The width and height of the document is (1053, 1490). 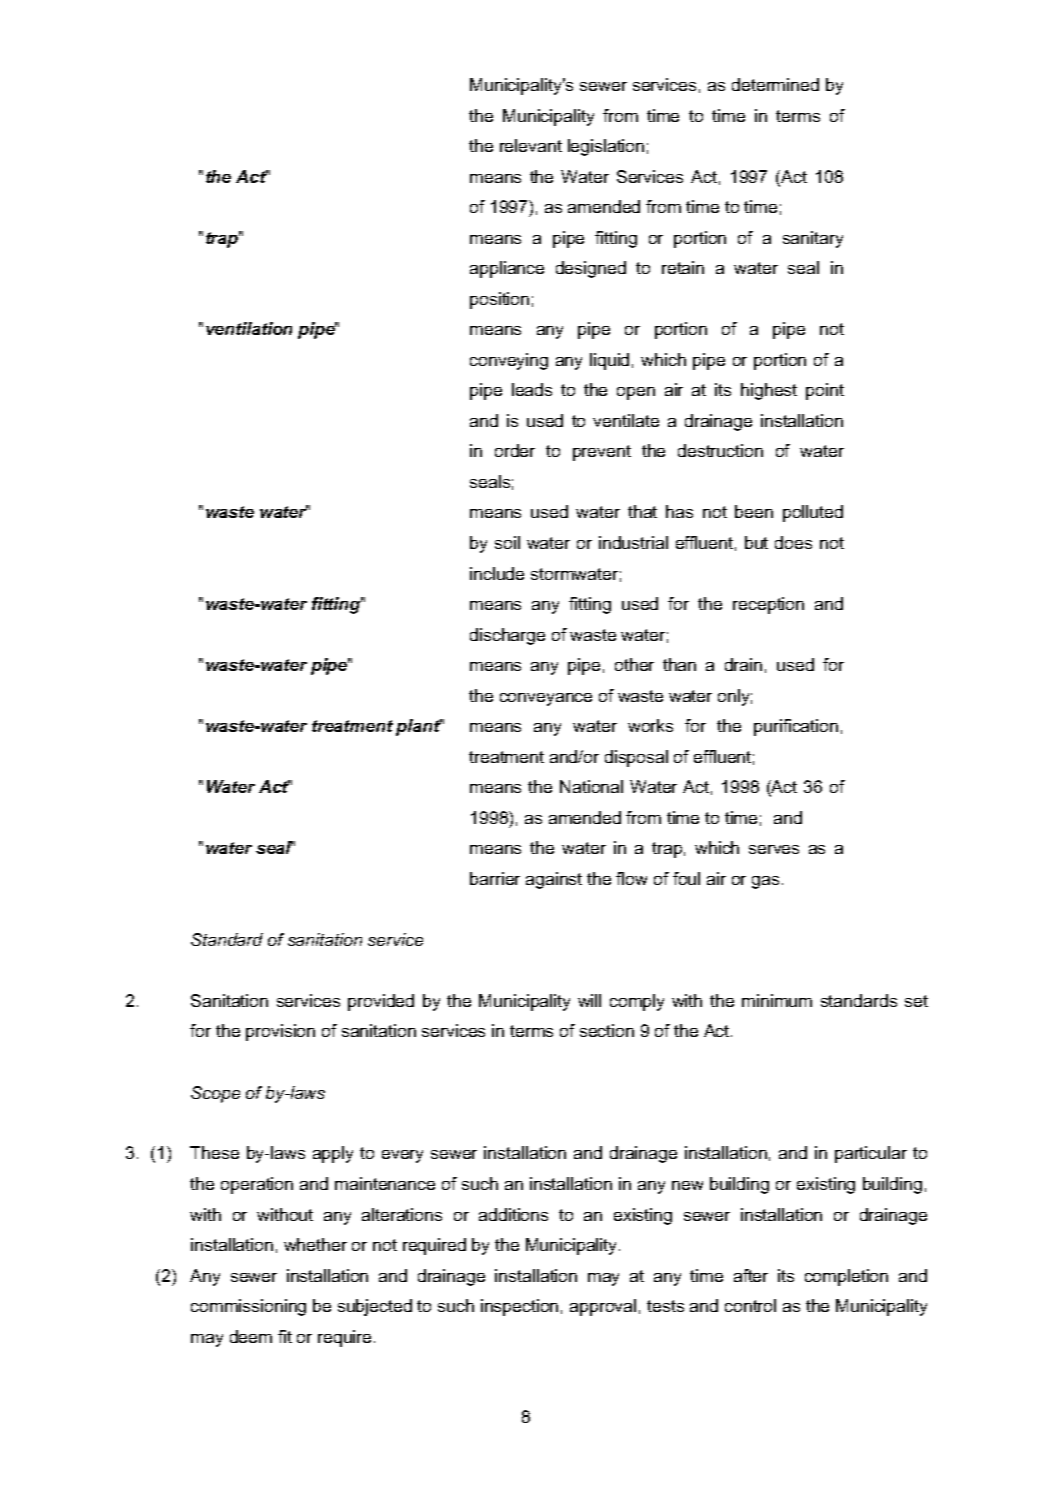 I want to click on relevant, so click(x=531, y=145).
